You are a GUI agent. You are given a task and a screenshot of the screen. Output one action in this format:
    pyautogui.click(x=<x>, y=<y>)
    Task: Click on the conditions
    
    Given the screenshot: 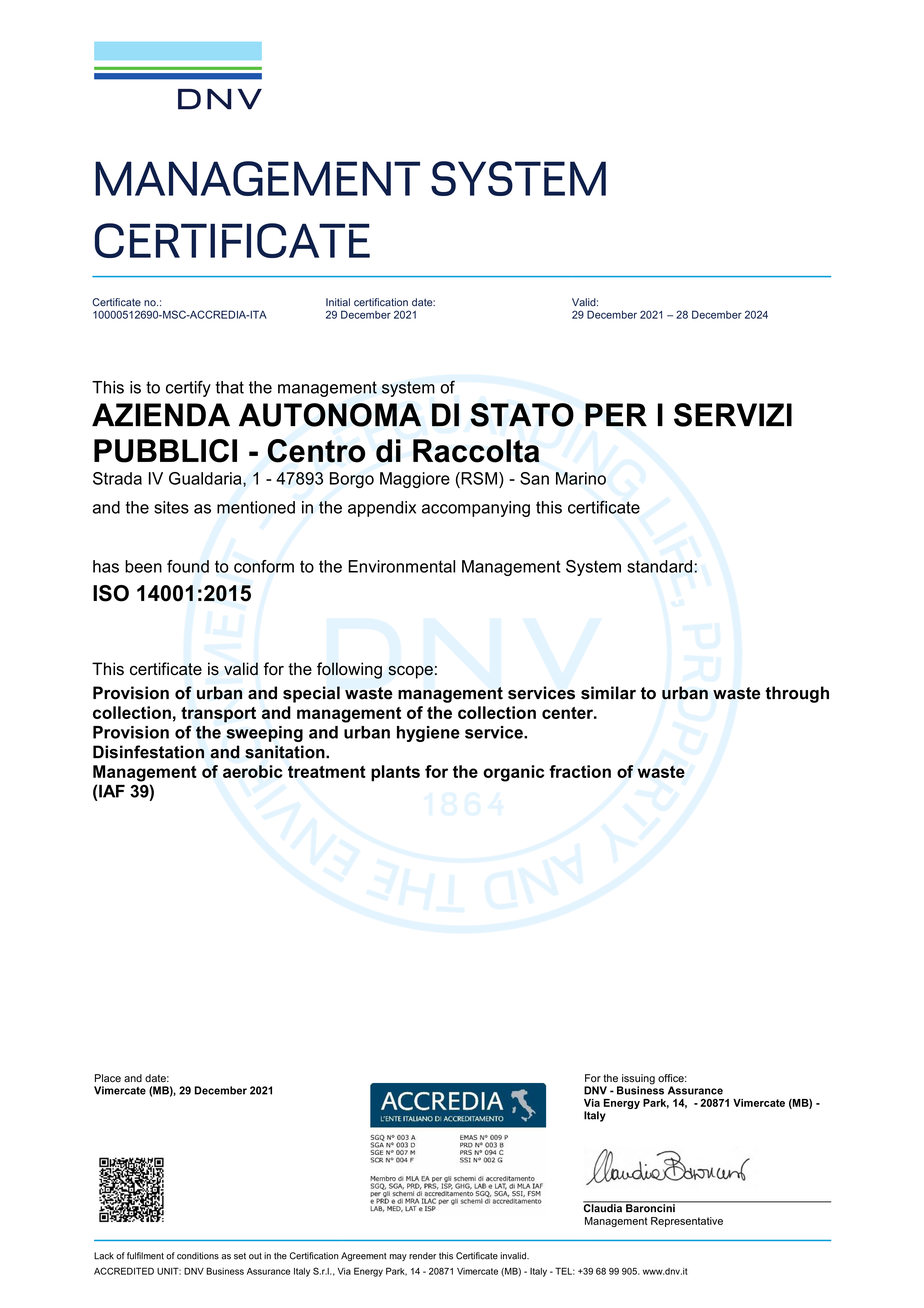 What is the action you would take?
    pyautogui.click(x=198, y=1256)
